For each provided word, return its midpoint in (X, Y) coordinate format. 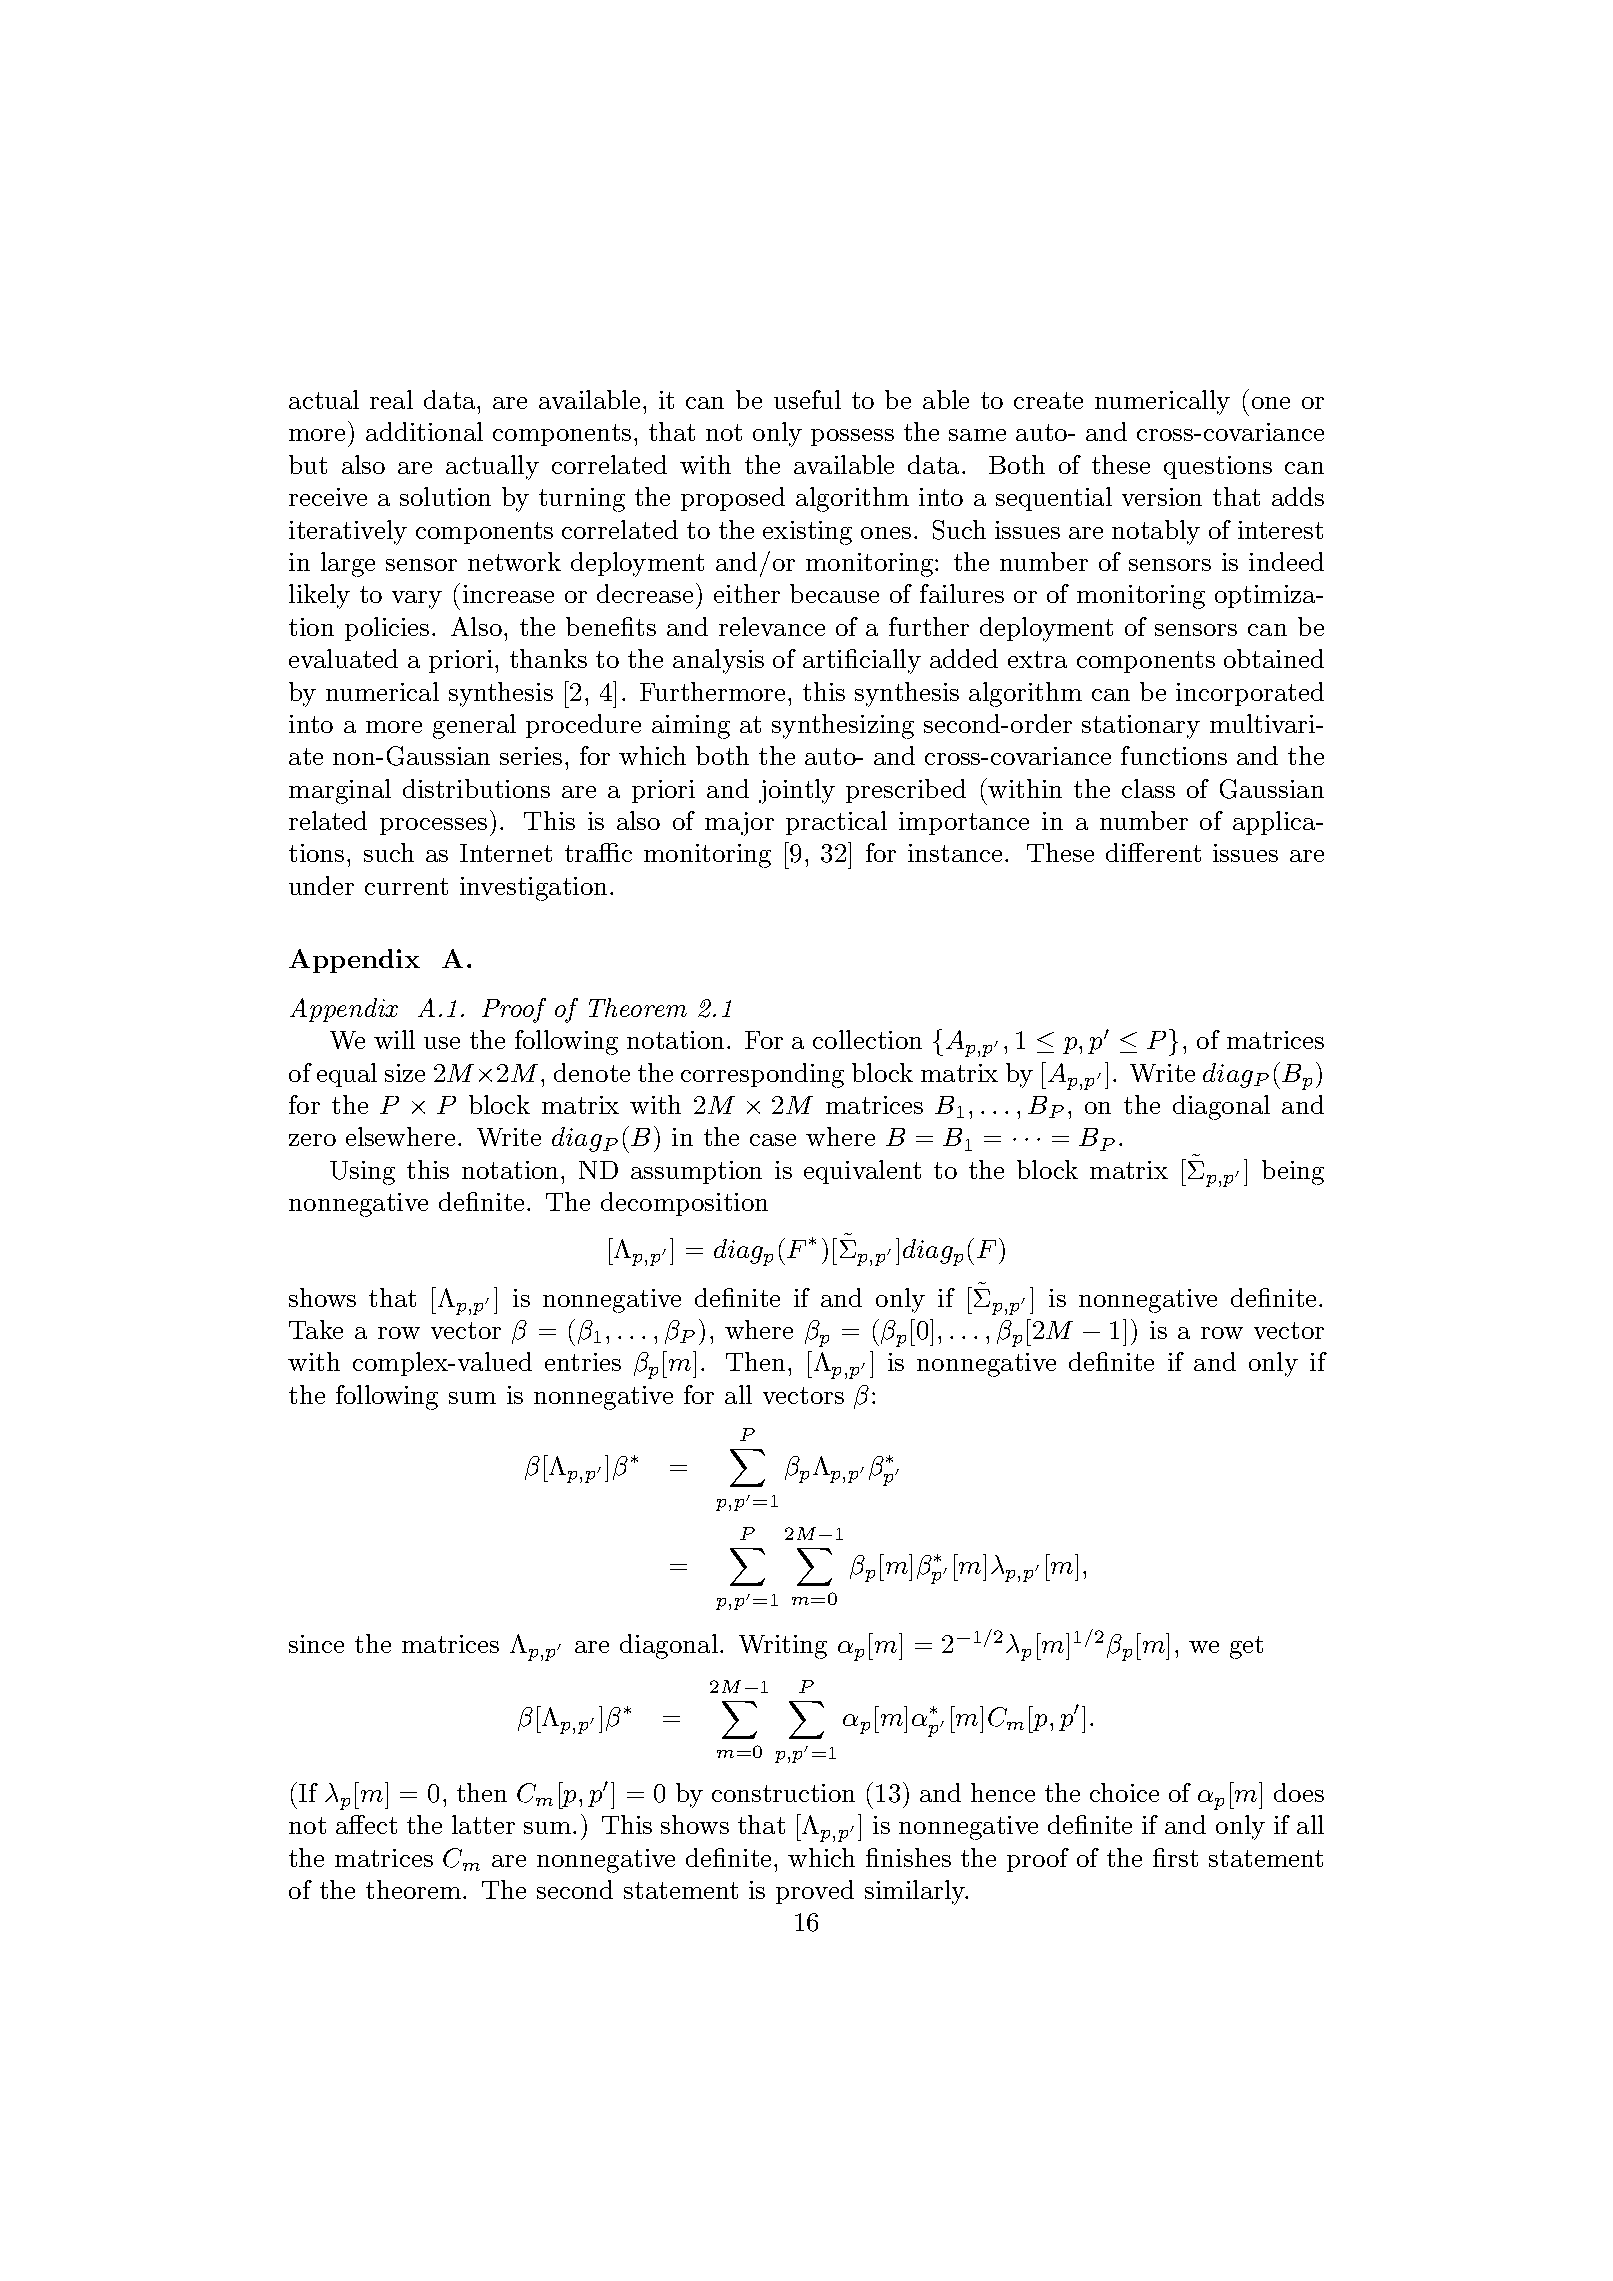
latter (483, 1824)
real (391, 399)
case (773, 1140)
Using (362, 1173)
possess (852, 437)
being (1293, 1172)
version (1162, 497)
